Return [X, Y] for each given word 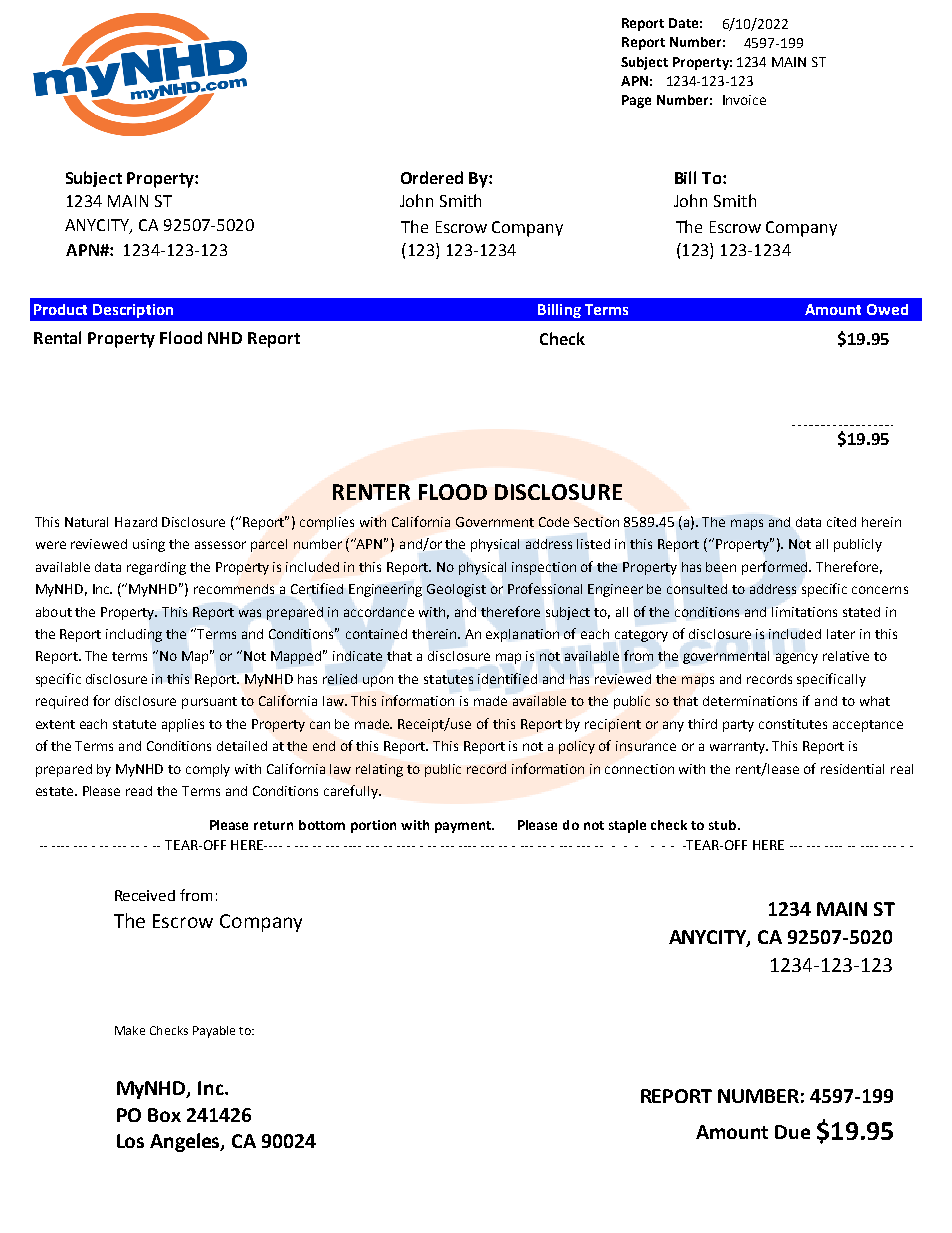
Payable [214, 1032]
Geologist [456, 590]
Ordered [432, 177]
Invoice [744, 100]
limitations [804, 612]
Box [164, 1115]
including [134, 635]
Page [636, 101]
